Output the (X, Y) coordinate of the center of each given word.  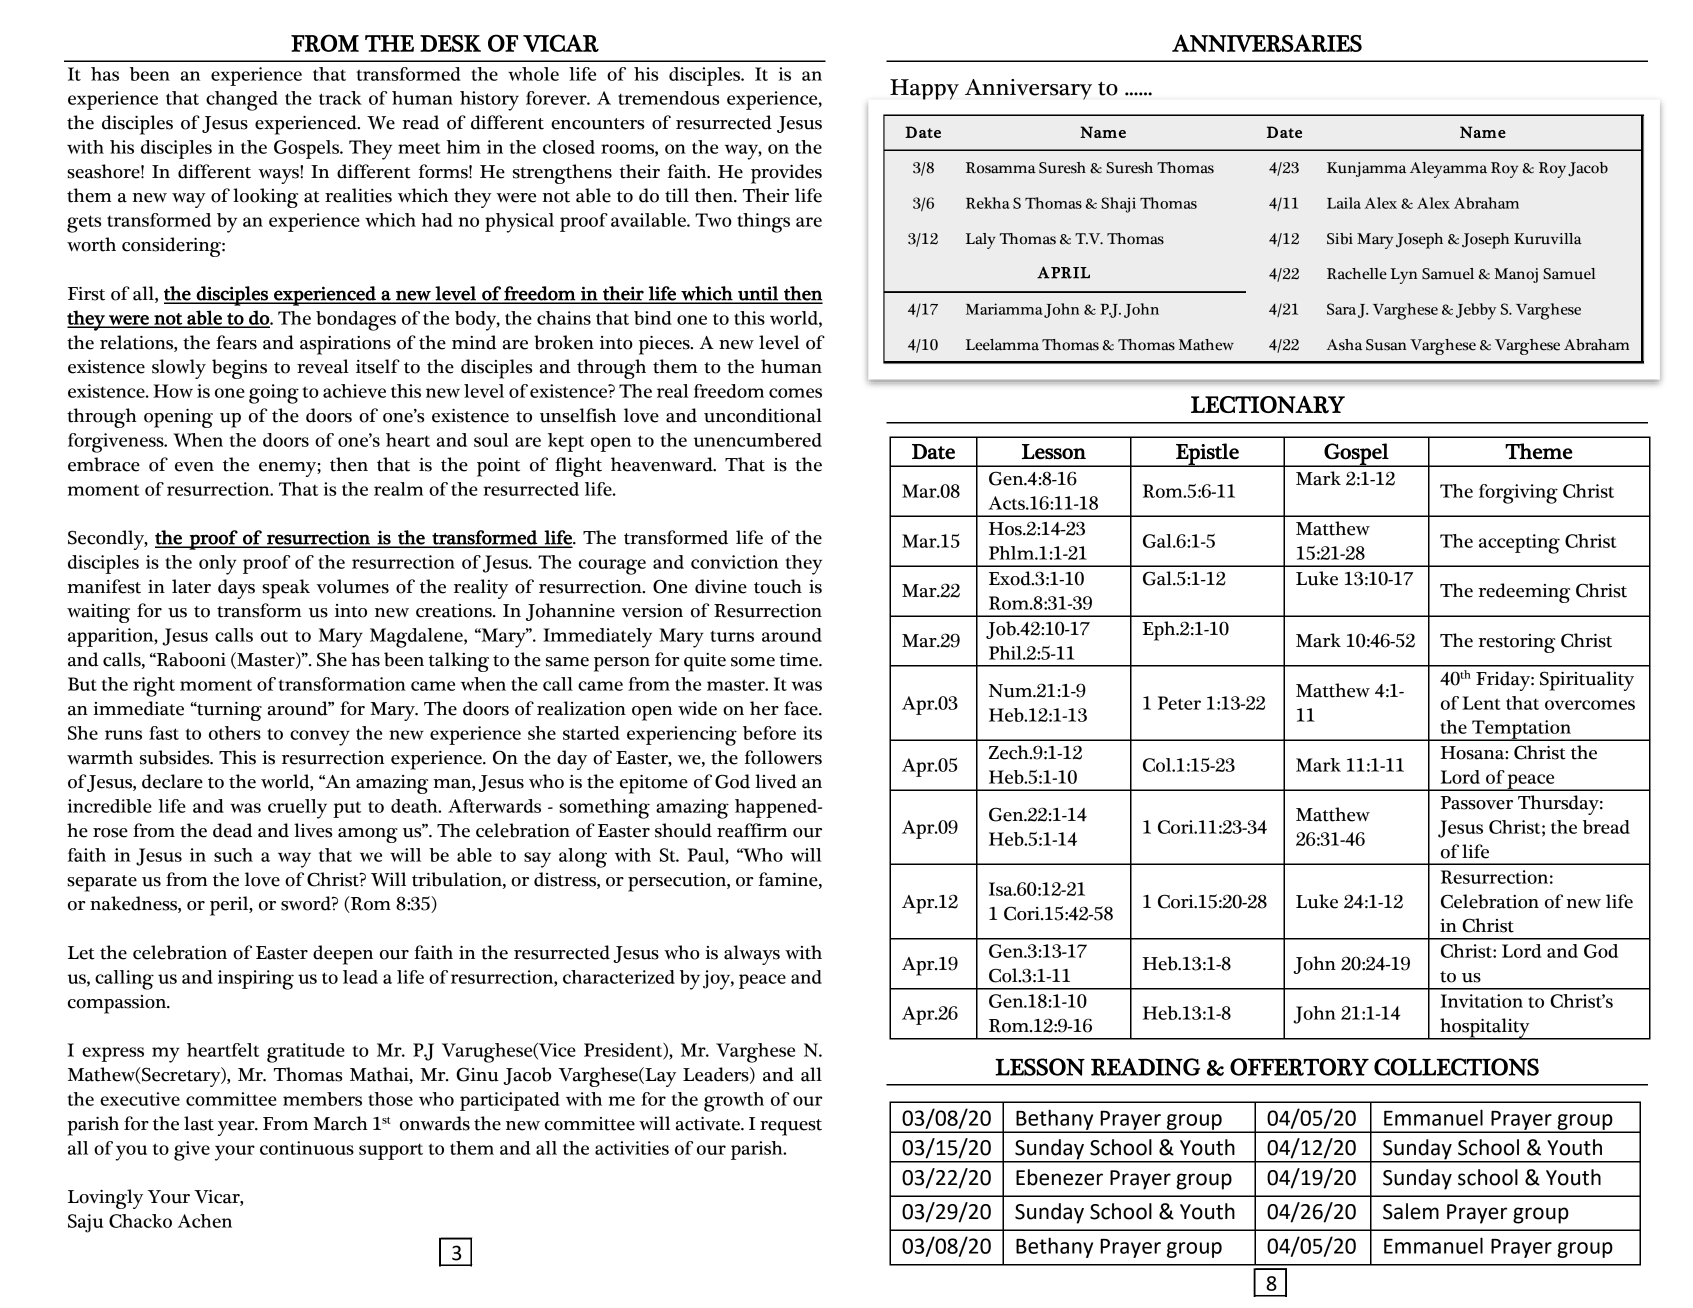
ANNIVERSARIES (1267, 43)
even (194, 467)
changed (242, 101)
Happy (924, 89)
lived (776, 781)
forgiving (1518, 494)
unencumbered (758, 440)
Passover (1477, 803)
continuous (307, 1148)
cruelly (297, 809)
